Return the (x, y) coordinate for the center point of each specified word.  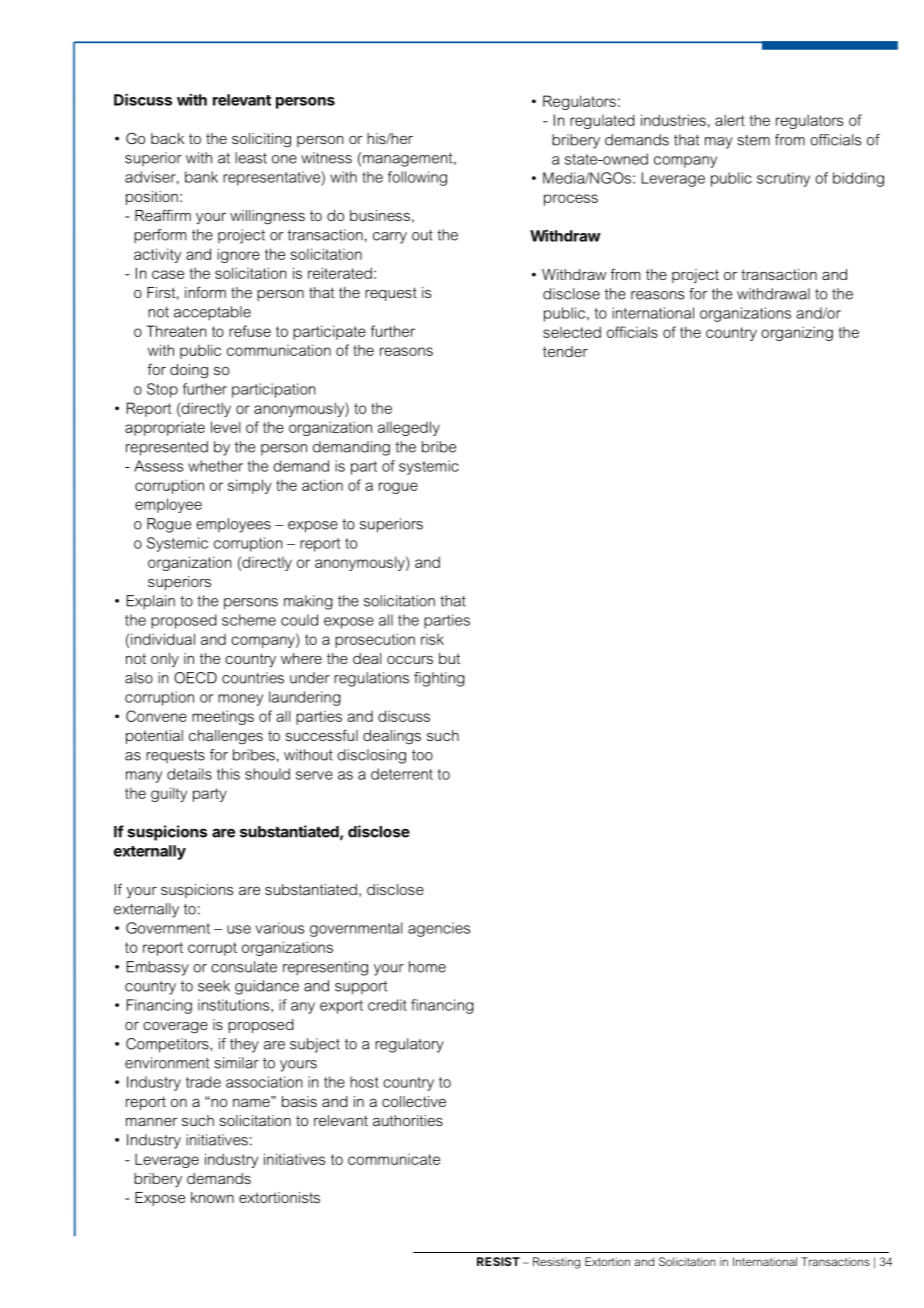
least (251, 158)
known (212, 1197)
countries (253, 678)
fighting (439, 679)
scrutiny (783, 179)
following (417, 178)
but (449, 658)
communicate (394, 1159)
